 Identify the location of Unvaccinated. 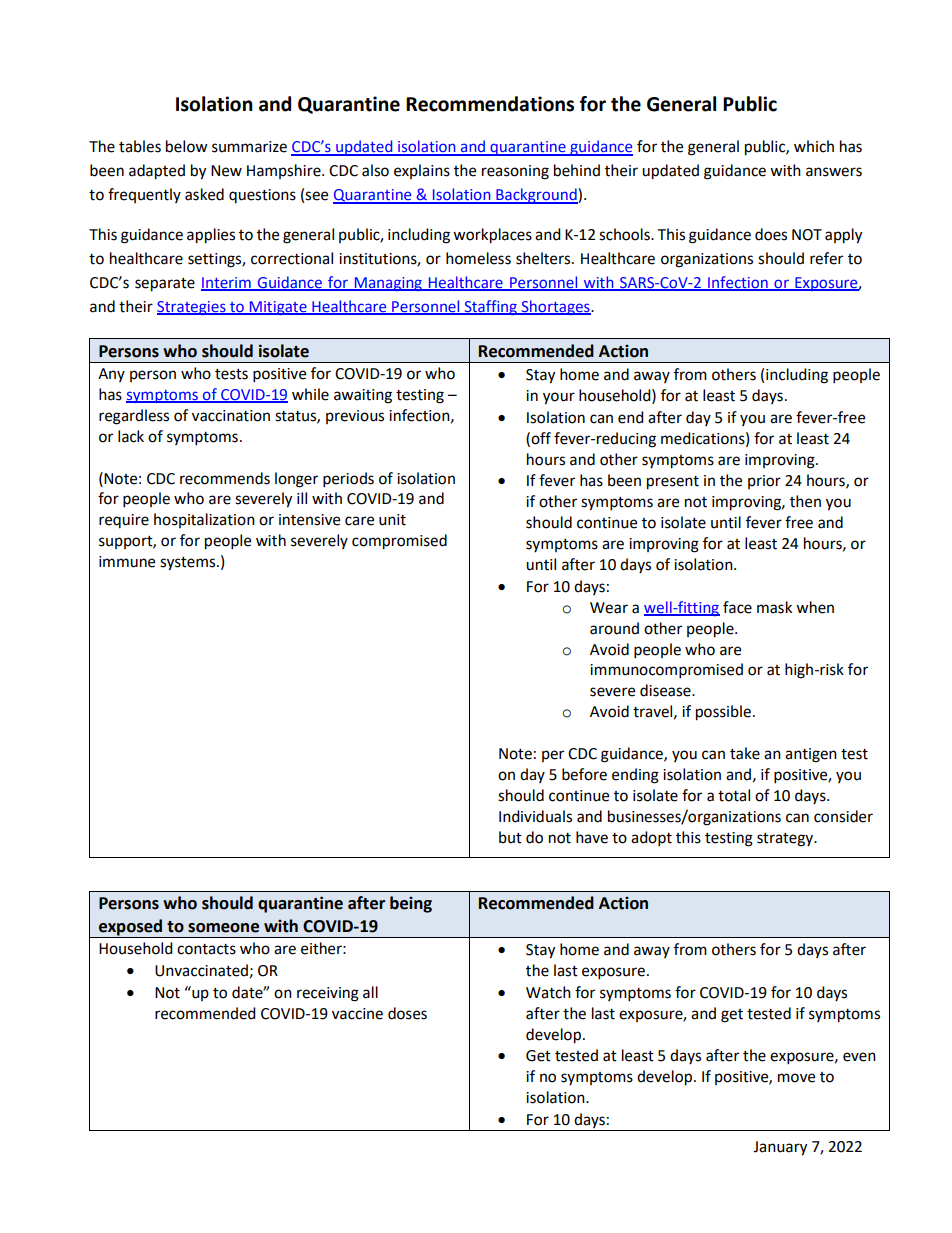
(201, 970).
